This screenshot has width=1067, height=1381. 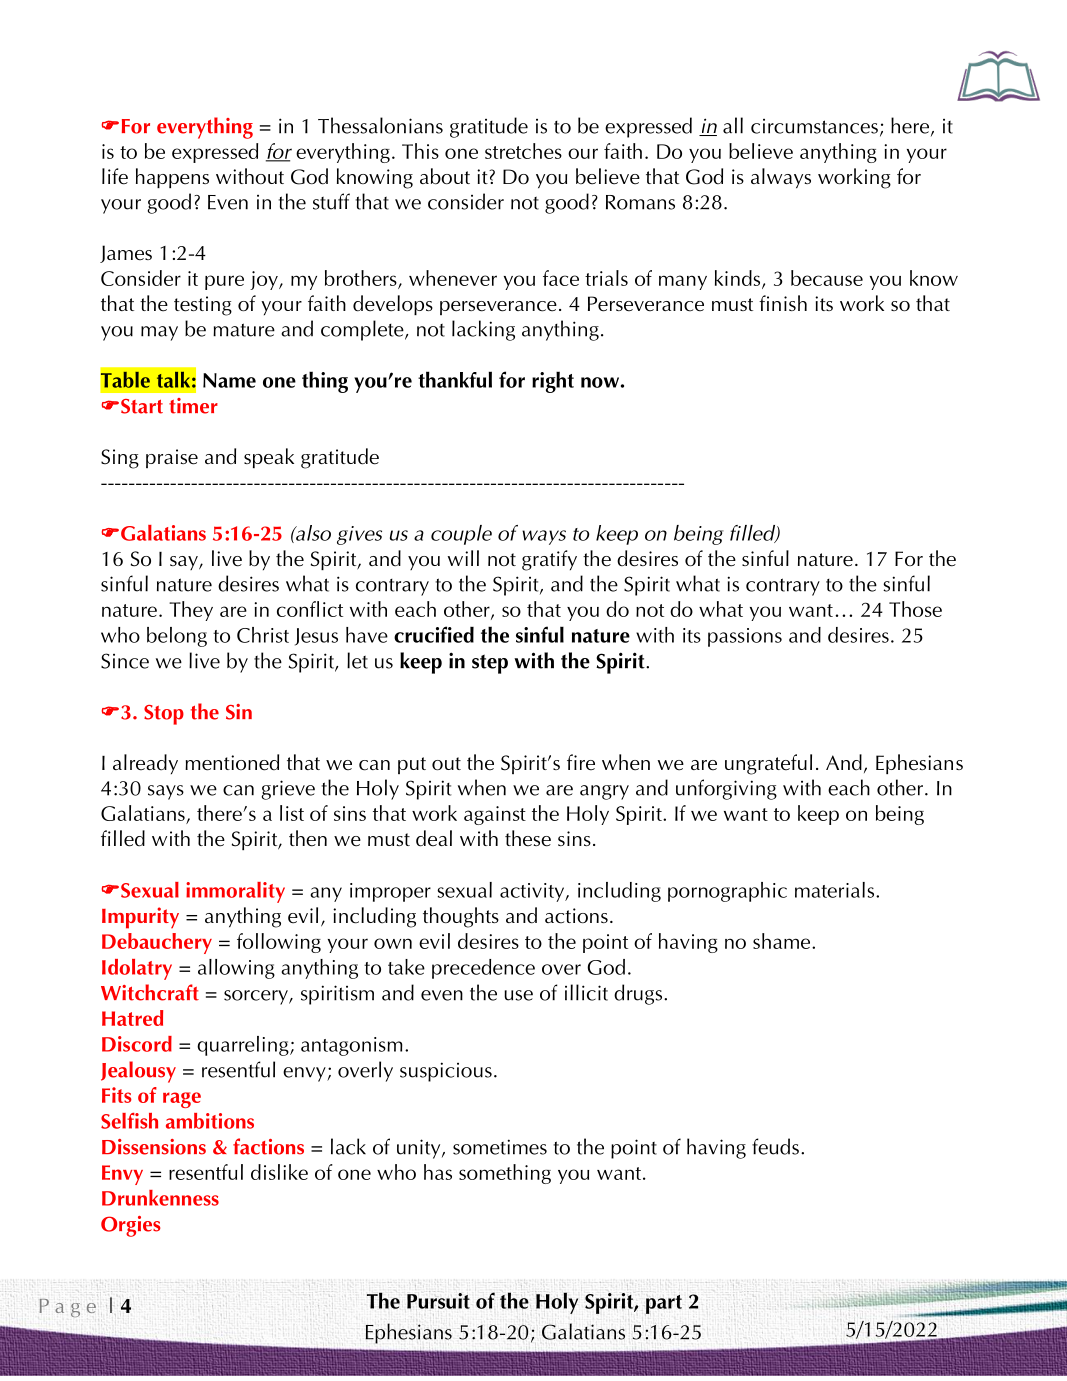 What do you see at coordinates (193, 406) in the screenshot?
I see `timer` at bounding box center [193, 406].
